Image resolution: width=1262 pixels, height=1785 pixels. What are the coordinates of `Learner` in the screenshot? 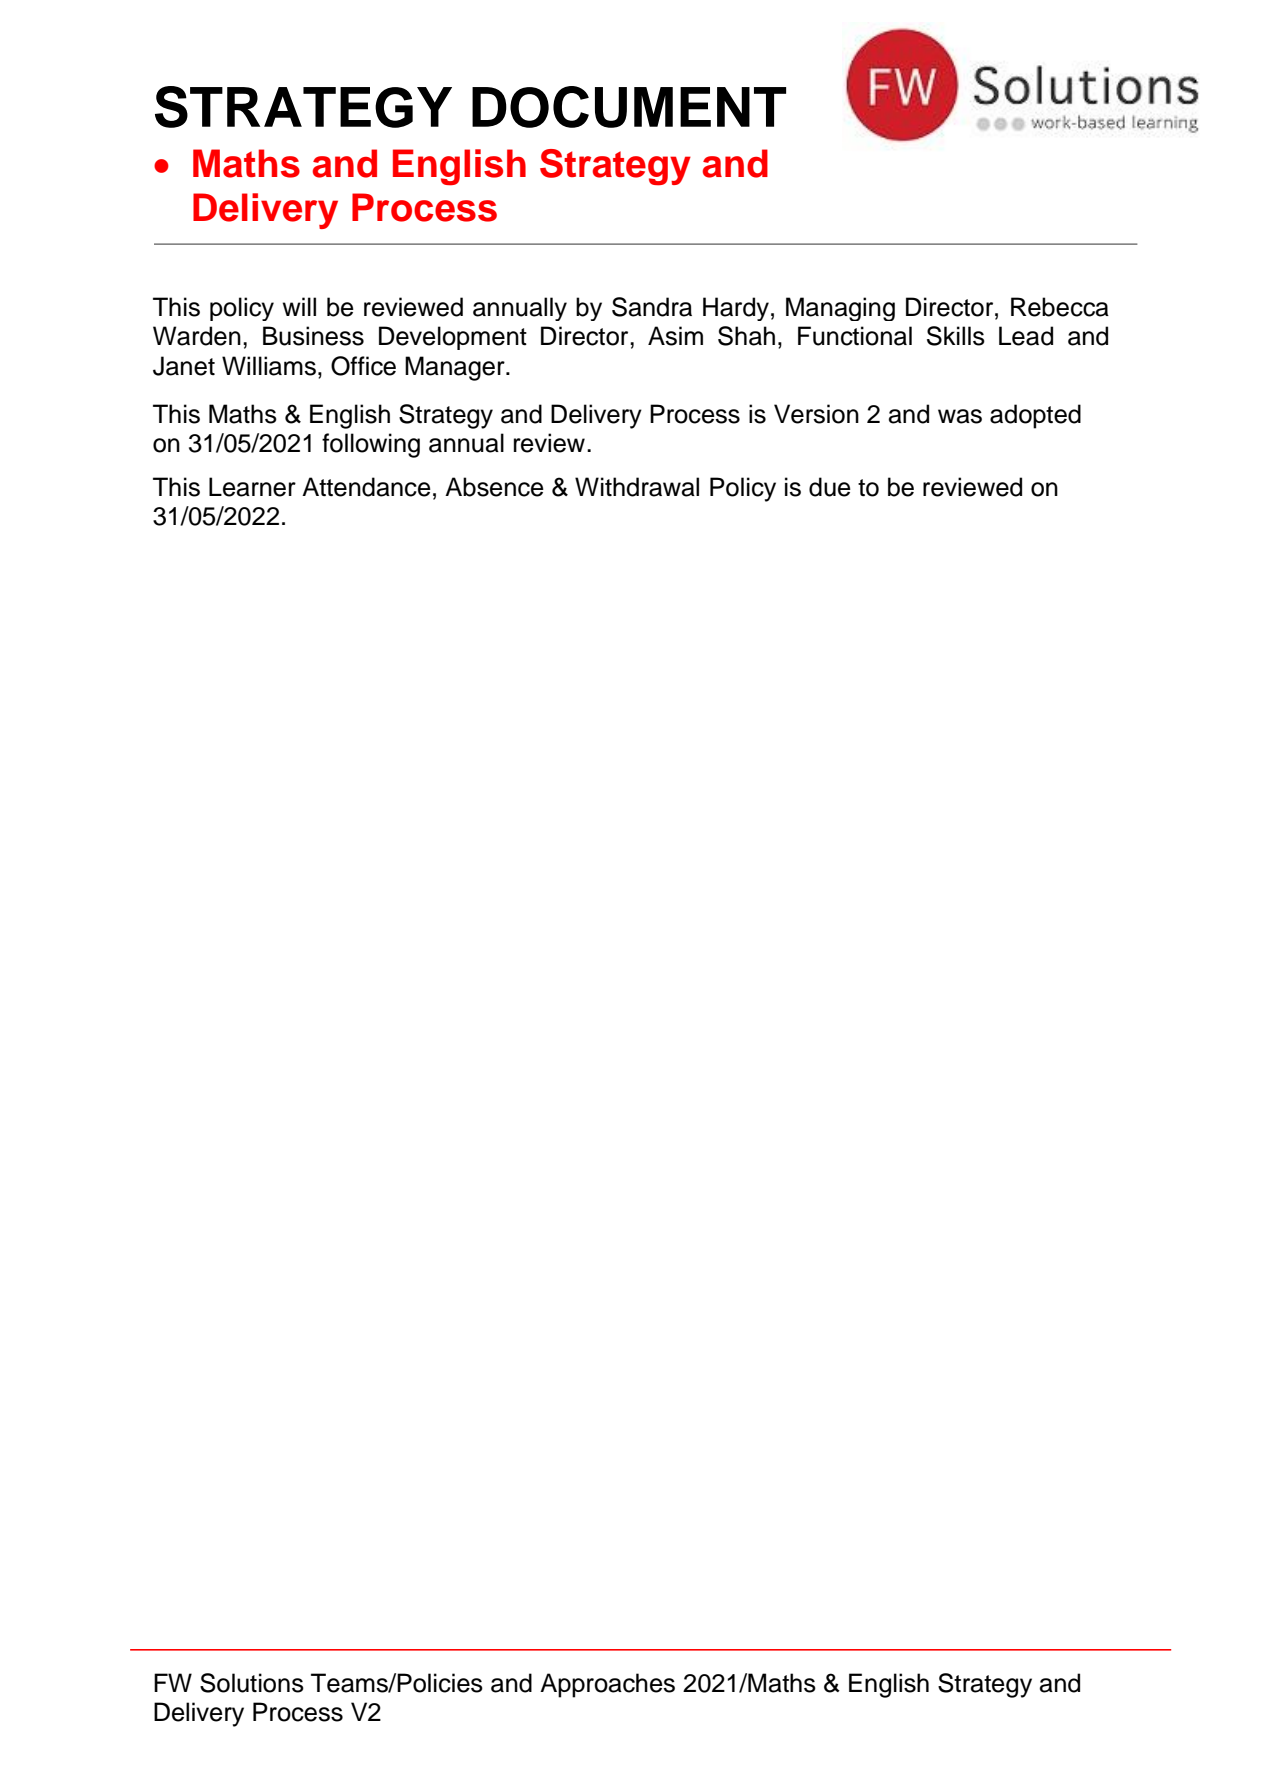 It's located at (252, 487).
